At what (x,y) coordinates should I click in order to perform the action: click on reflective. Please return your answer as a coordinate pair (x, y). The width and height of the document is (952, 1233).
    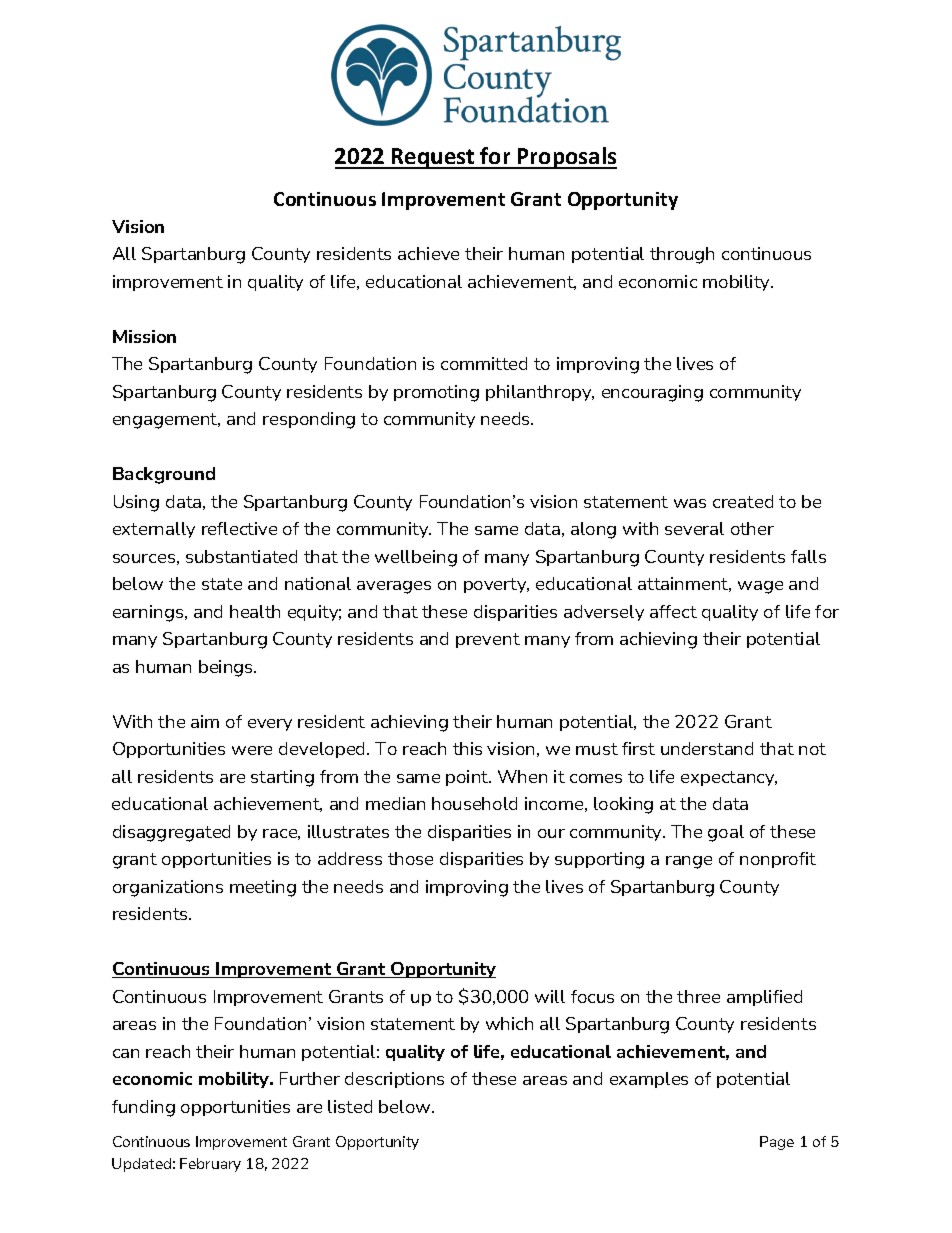
    Looking at the image, I should click on (239, 528).
